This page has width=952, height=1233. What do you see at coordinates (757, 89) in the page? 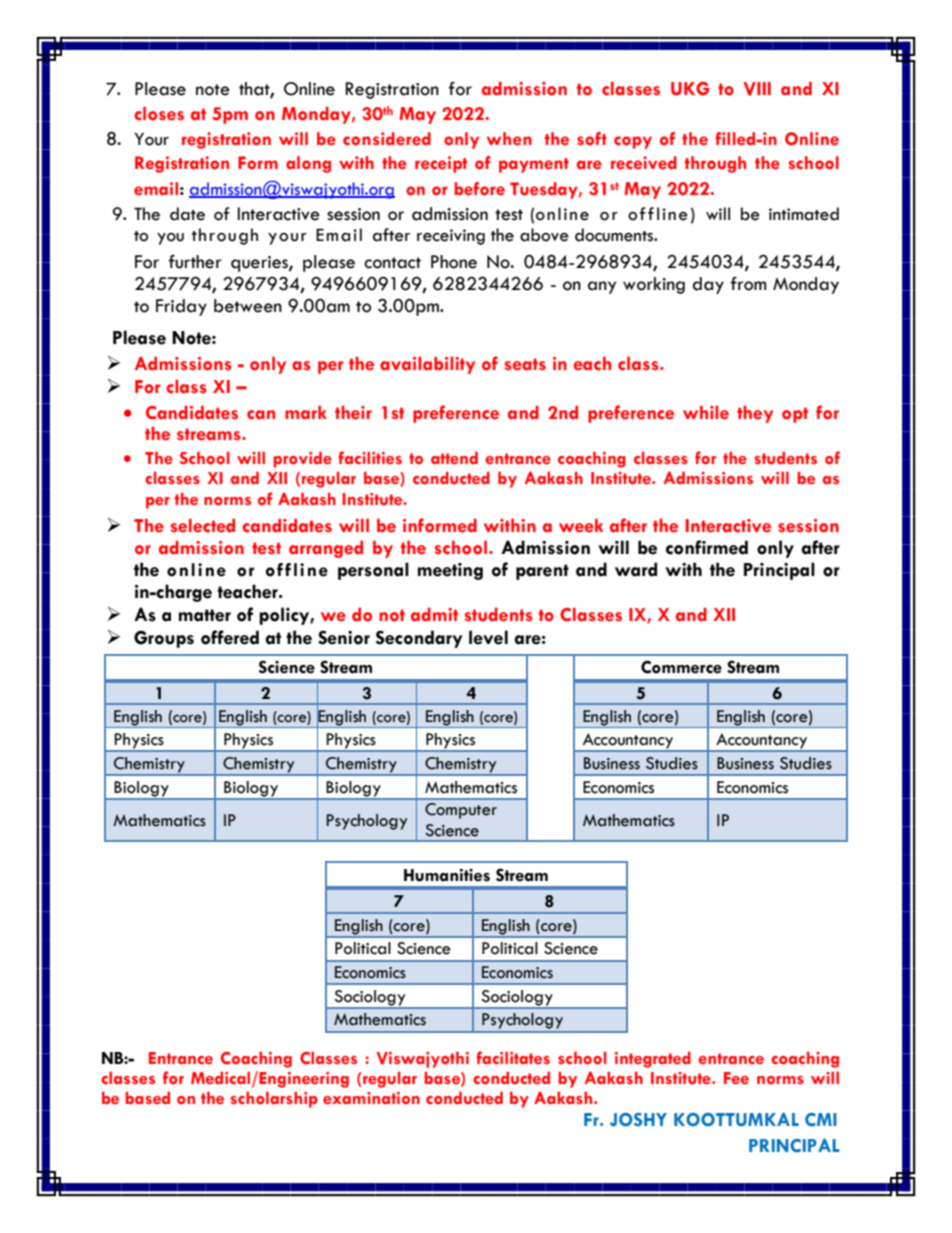
I see `VIII` at bounding box center [757, 89].
